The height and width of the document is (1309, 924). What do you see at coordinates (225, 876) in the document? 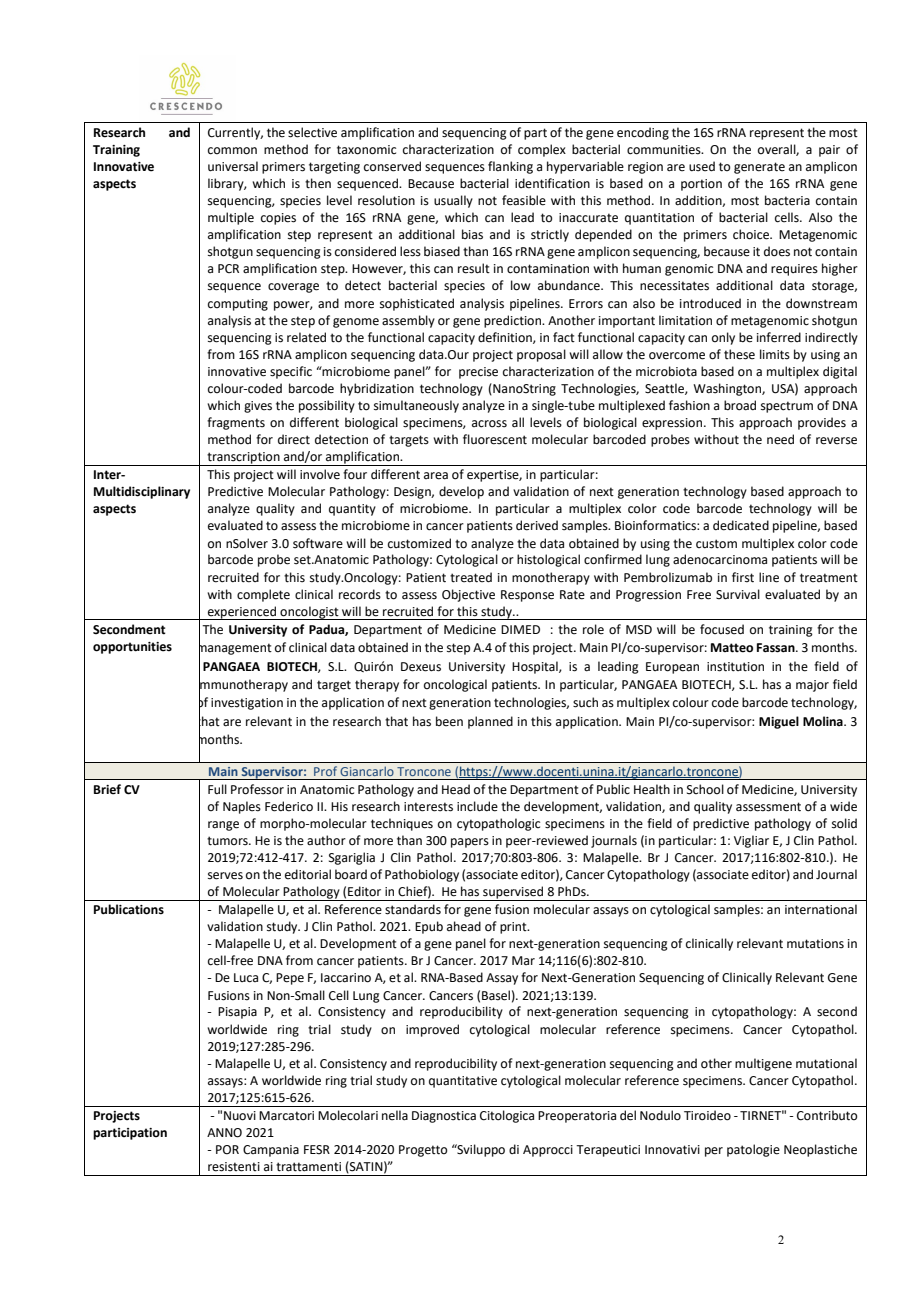
I see `serves` at bounding box center [225, 876].
